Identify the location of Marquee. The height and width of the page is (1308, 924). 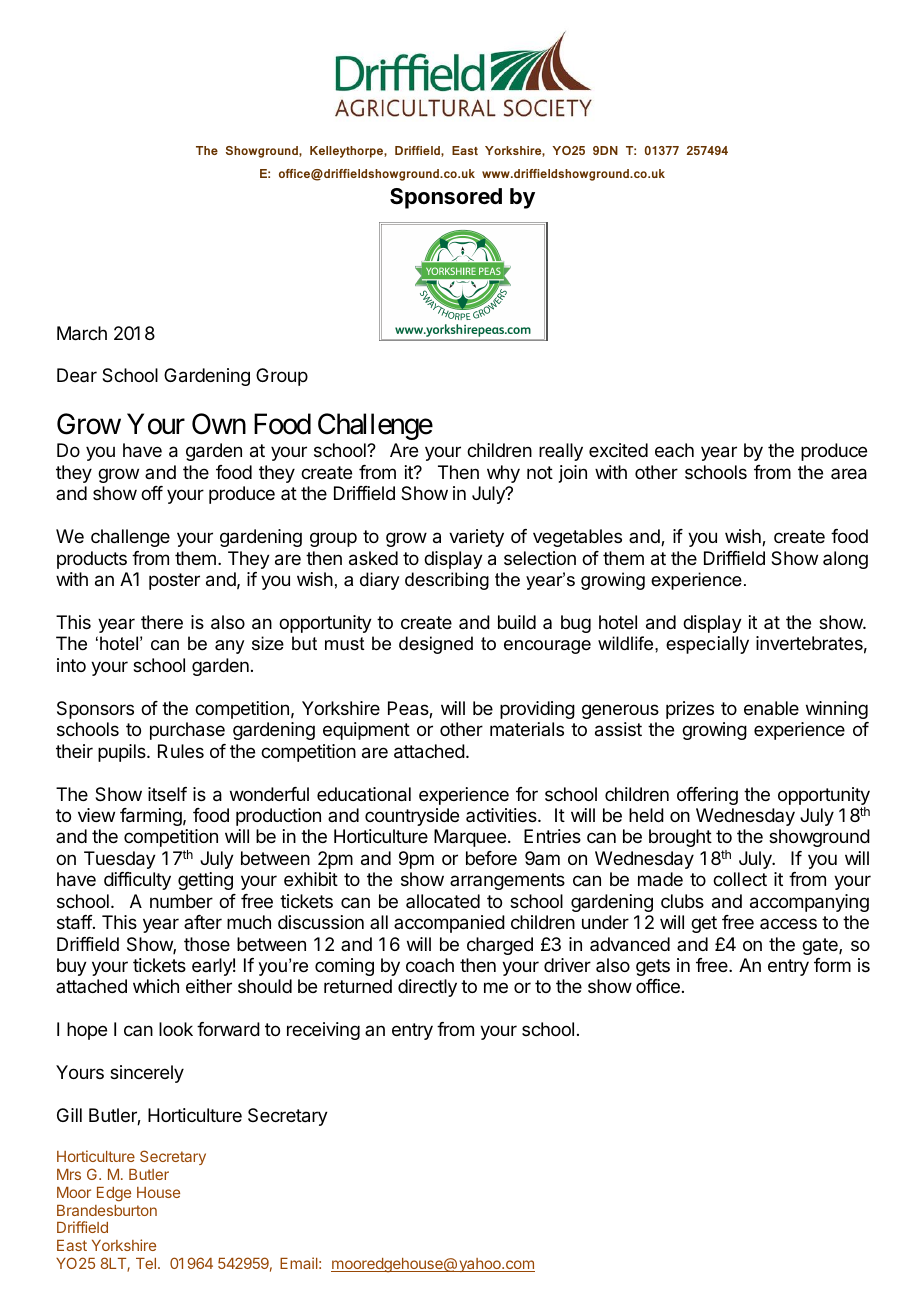
(470, 838).
